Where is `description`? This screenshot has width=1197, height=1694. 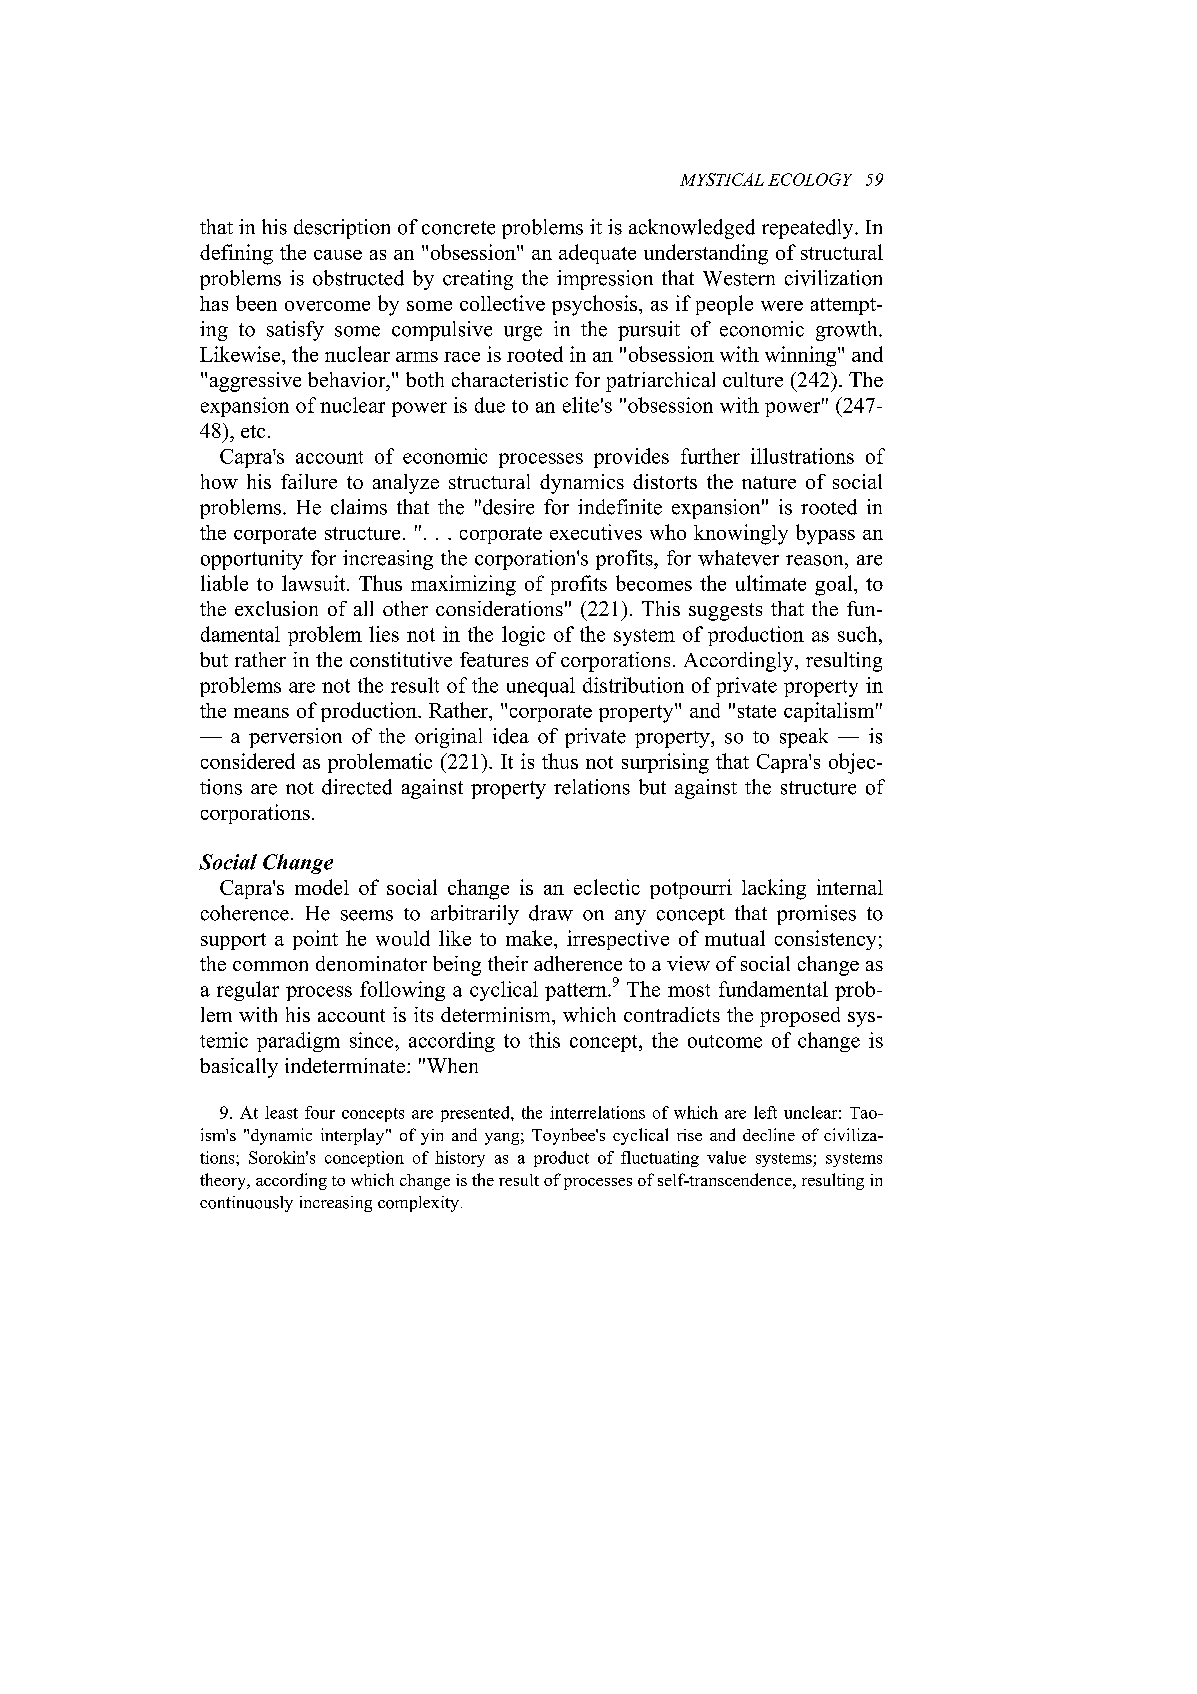 description is located at coordinates (342, 229).
